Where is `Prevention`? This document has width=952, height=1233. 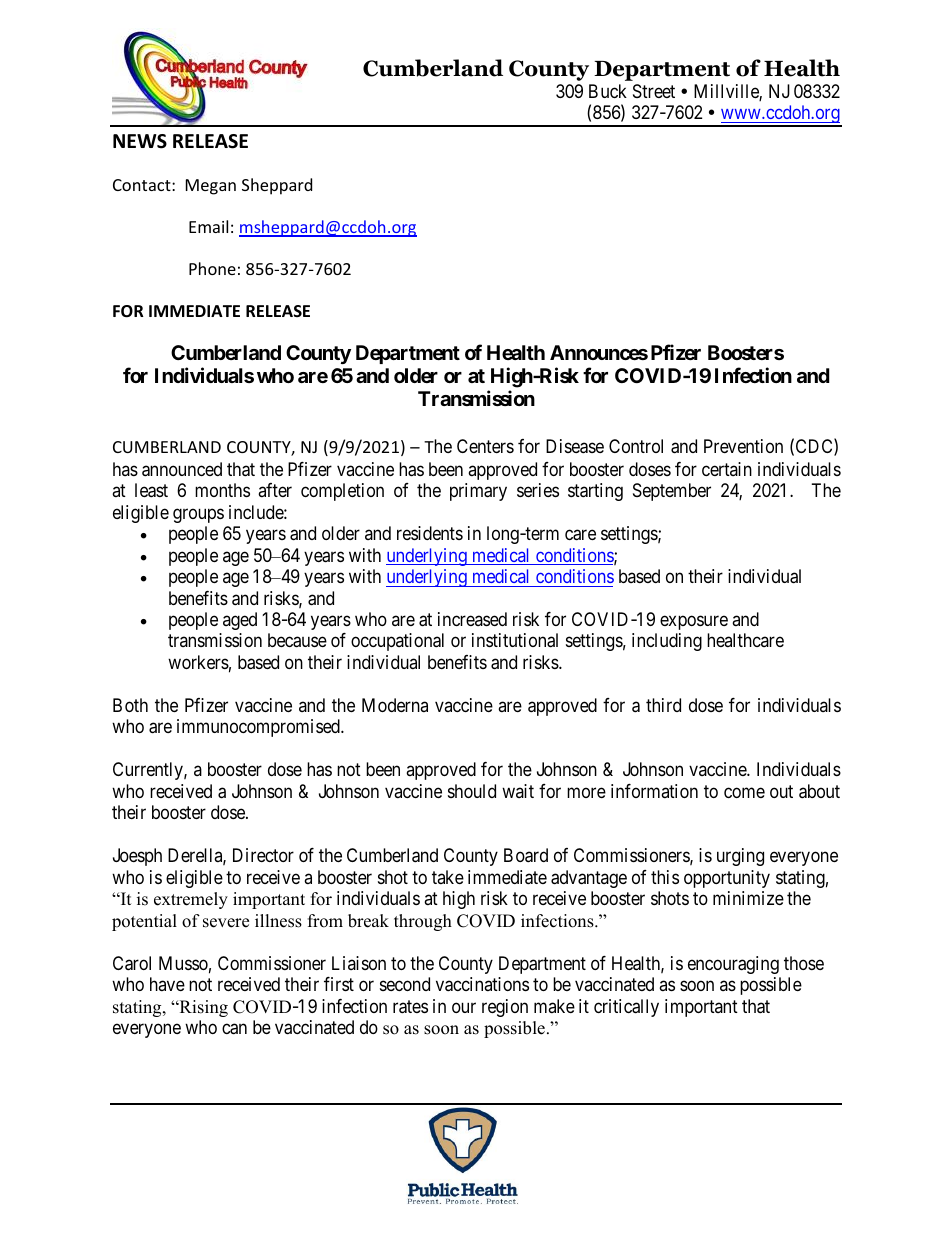
Prevention is located at coordinates (743, 446).
